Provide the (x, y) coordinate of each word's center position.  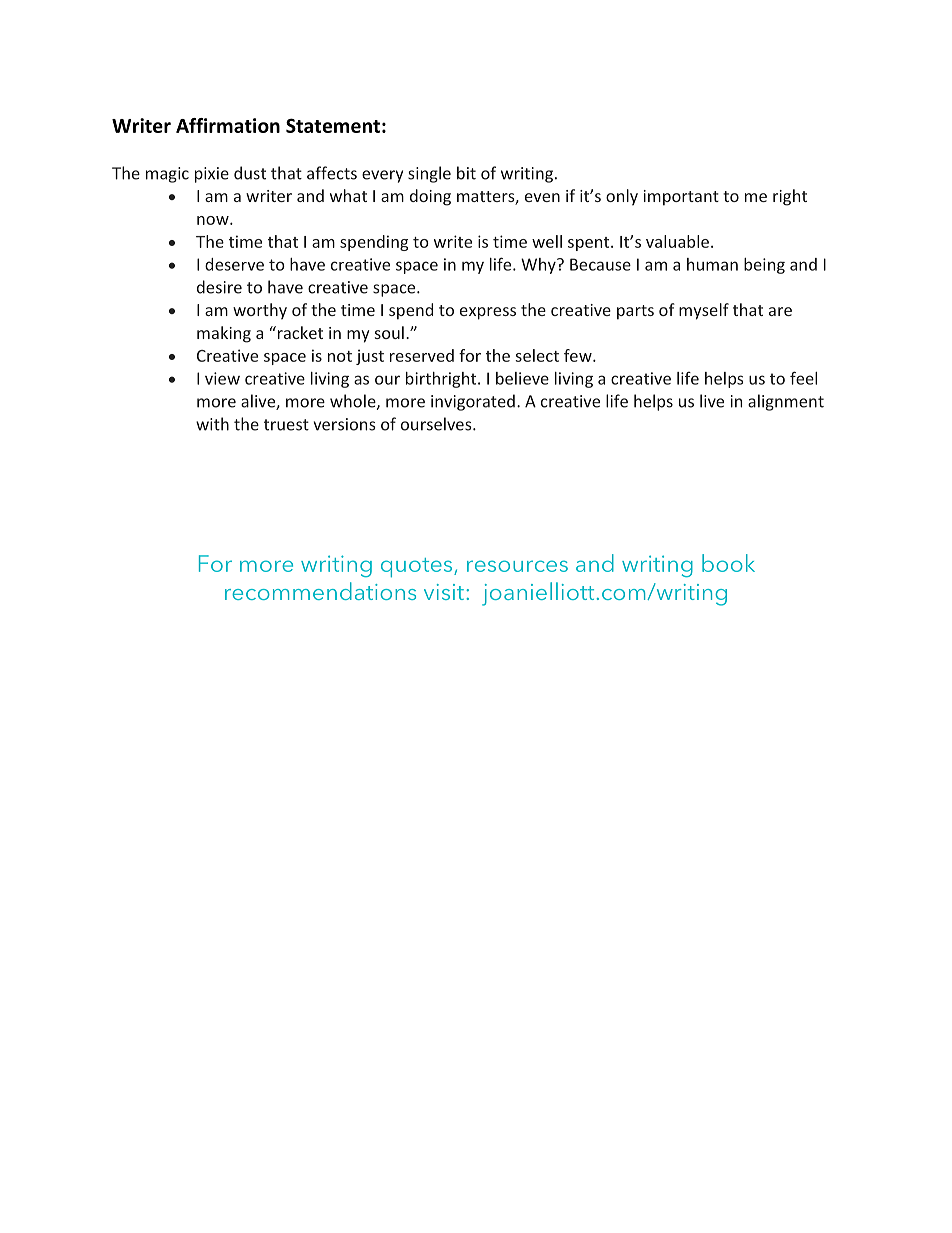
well (547, 241)
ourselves (437, 424)
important (681, 198)
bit (466, 173)
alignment (786, 402)
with (212, 424)
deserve (234, 264)
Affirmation (228, 125)
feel (803, 378)
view (222, 378)
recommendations (320, 591)
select (537, 355)
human (712, 264)
